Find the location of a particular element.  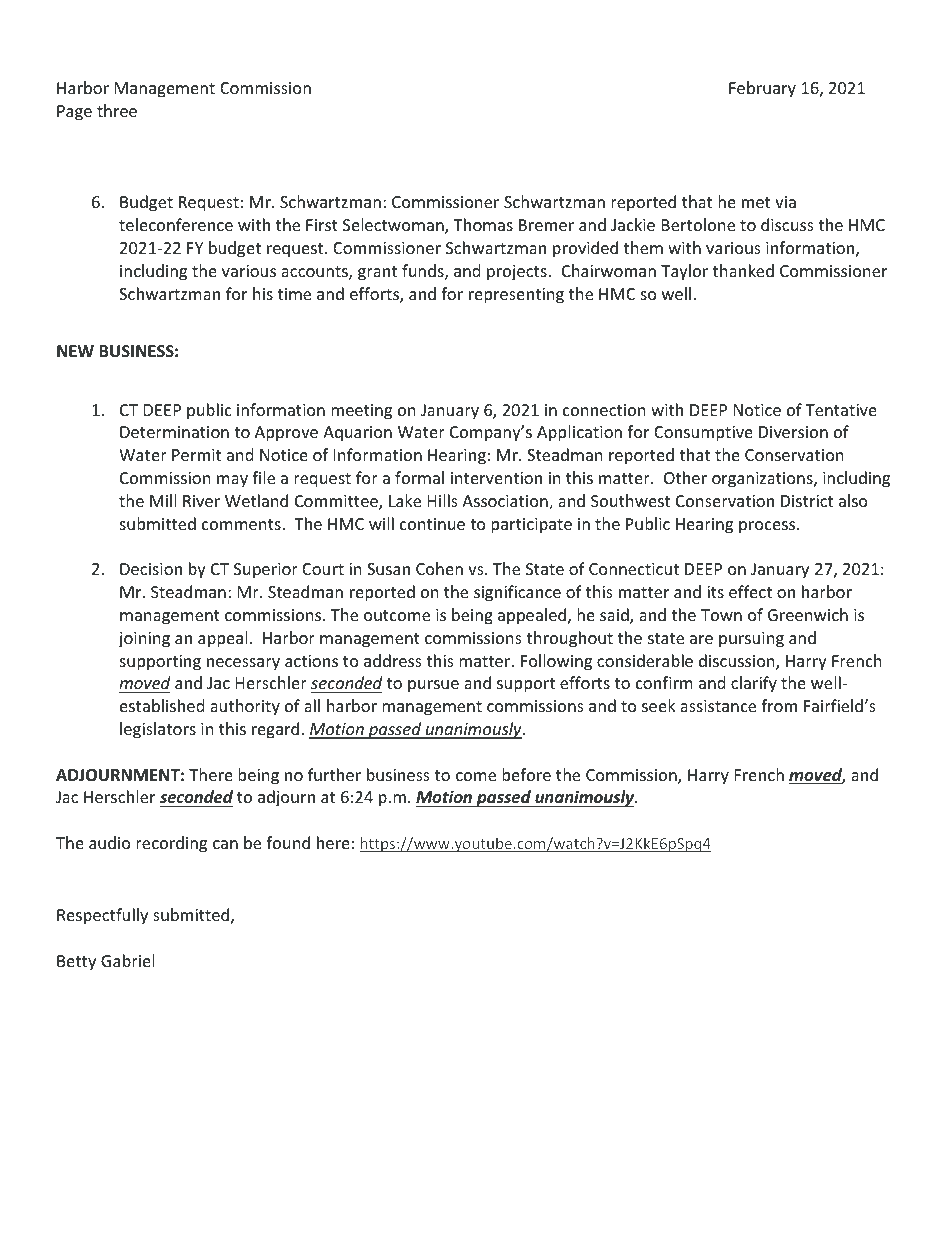

representing is located at coordinates (516, 296).
